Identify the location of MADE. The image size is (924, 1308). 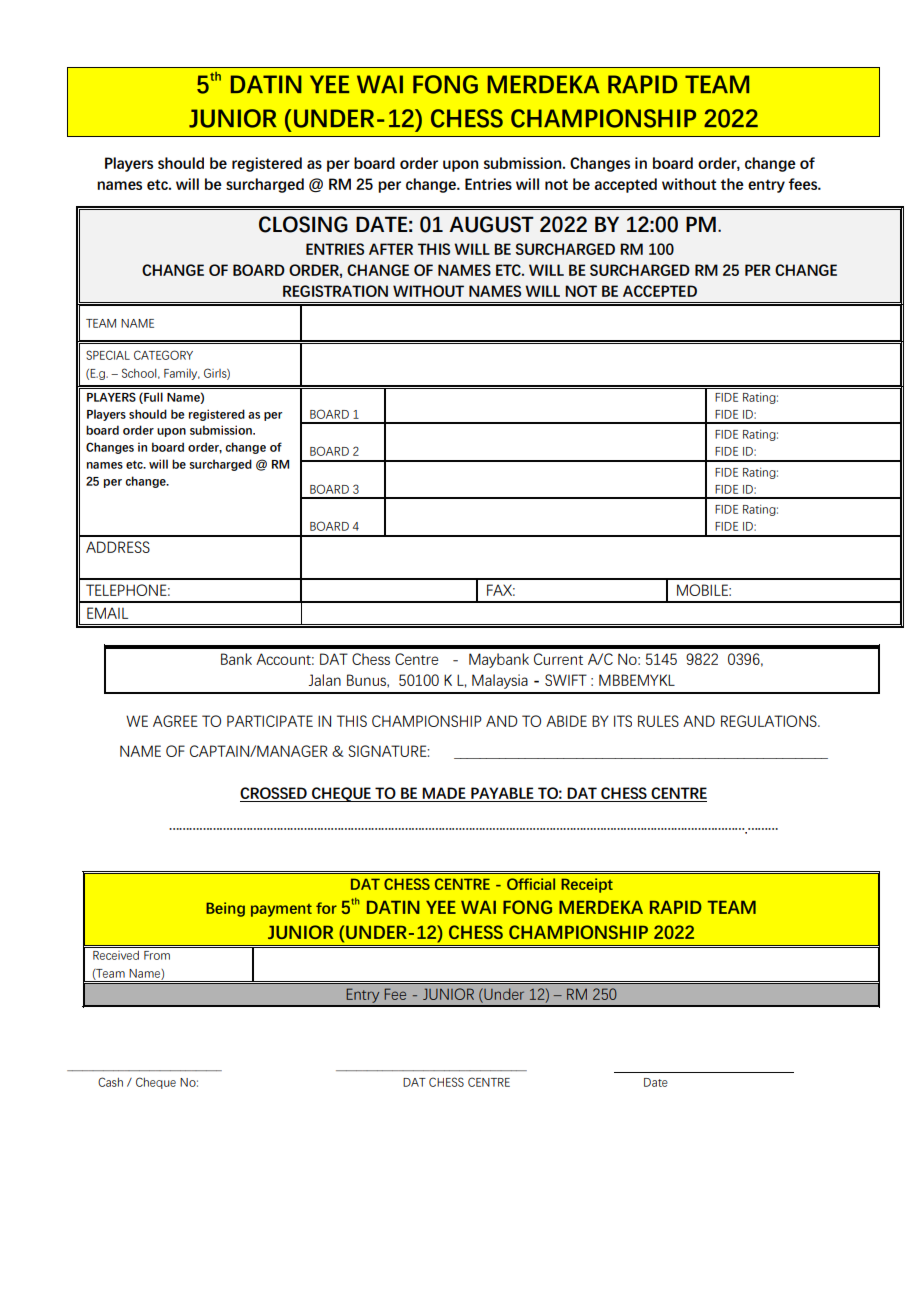
(444, 793).
